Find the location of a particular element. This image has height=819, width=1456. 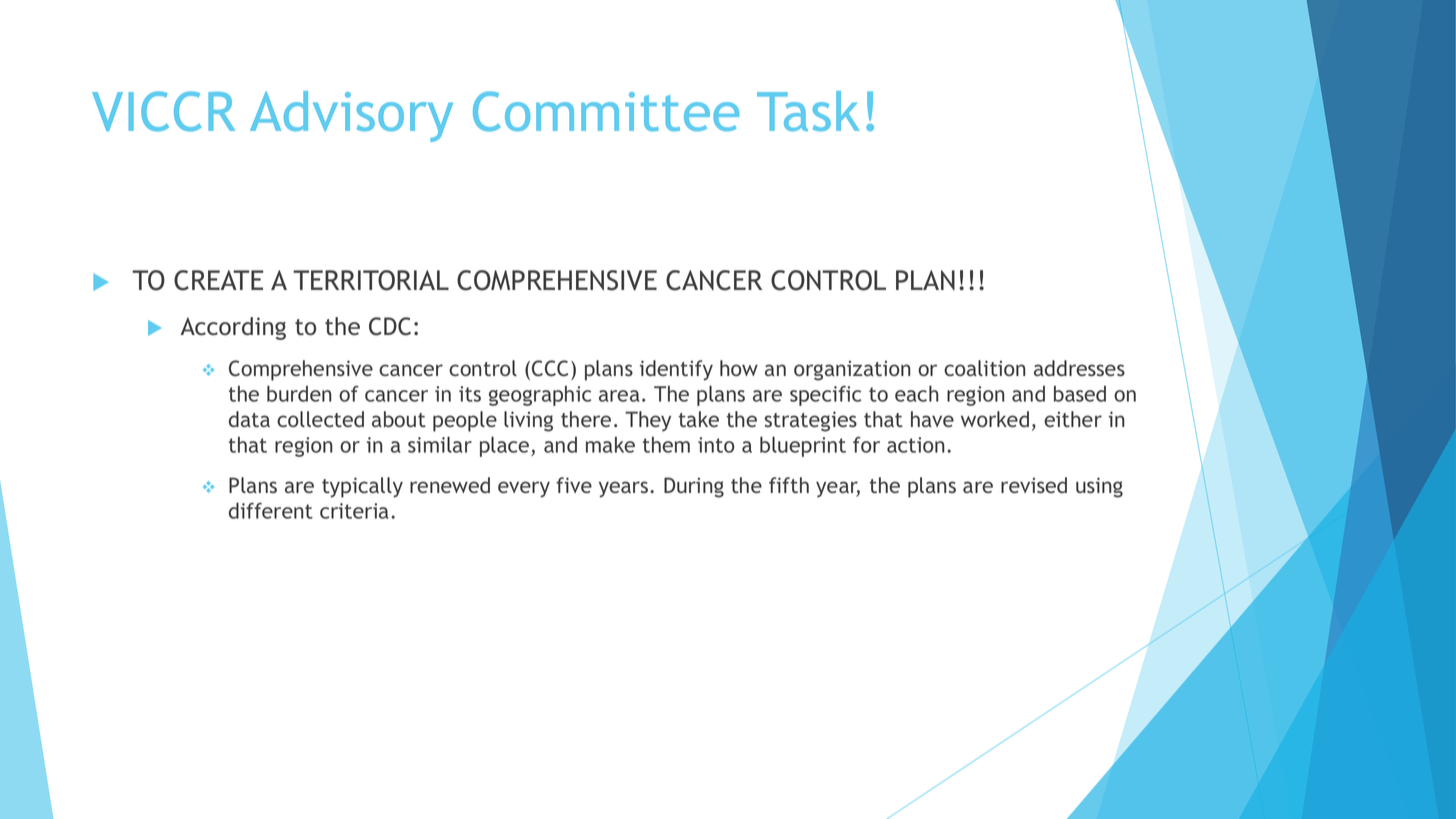

revised is located at coordinates (1034, 485).
